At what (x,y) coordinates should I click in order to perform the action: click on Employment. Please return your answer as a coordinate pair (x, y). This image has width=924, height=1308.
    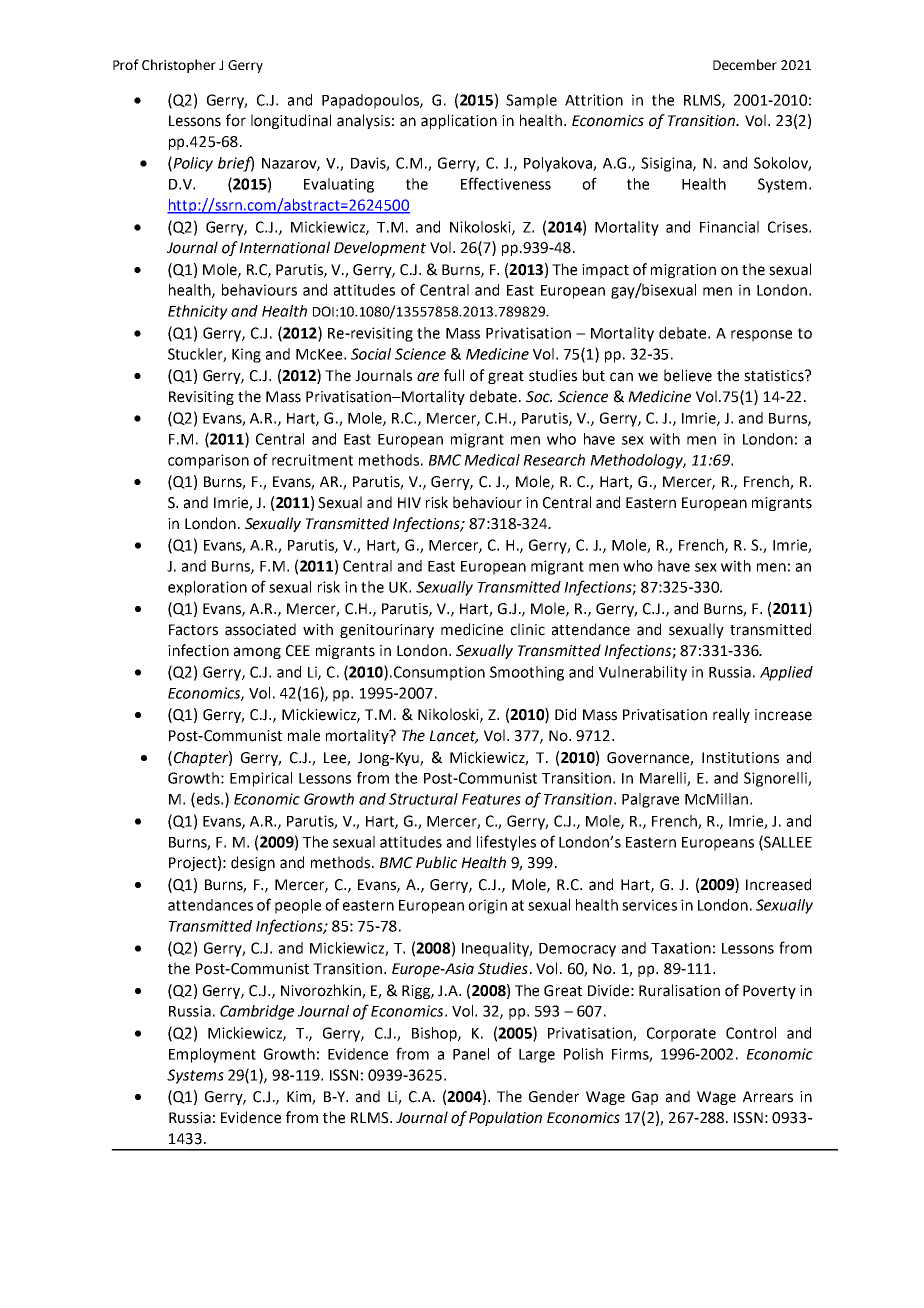
    Looking at the image, I should click on (212, 1055).
